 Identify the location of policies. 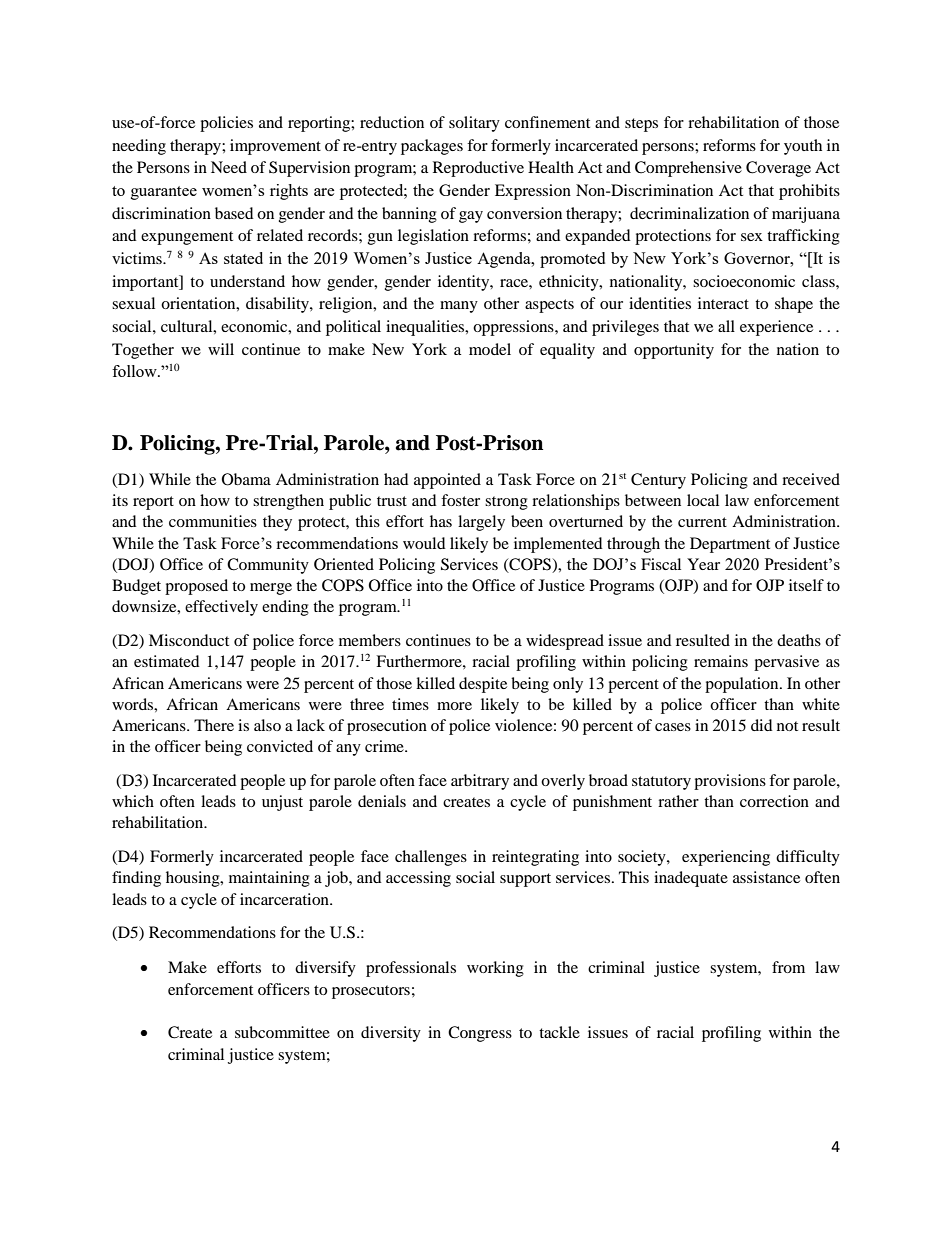
(226, 124).
